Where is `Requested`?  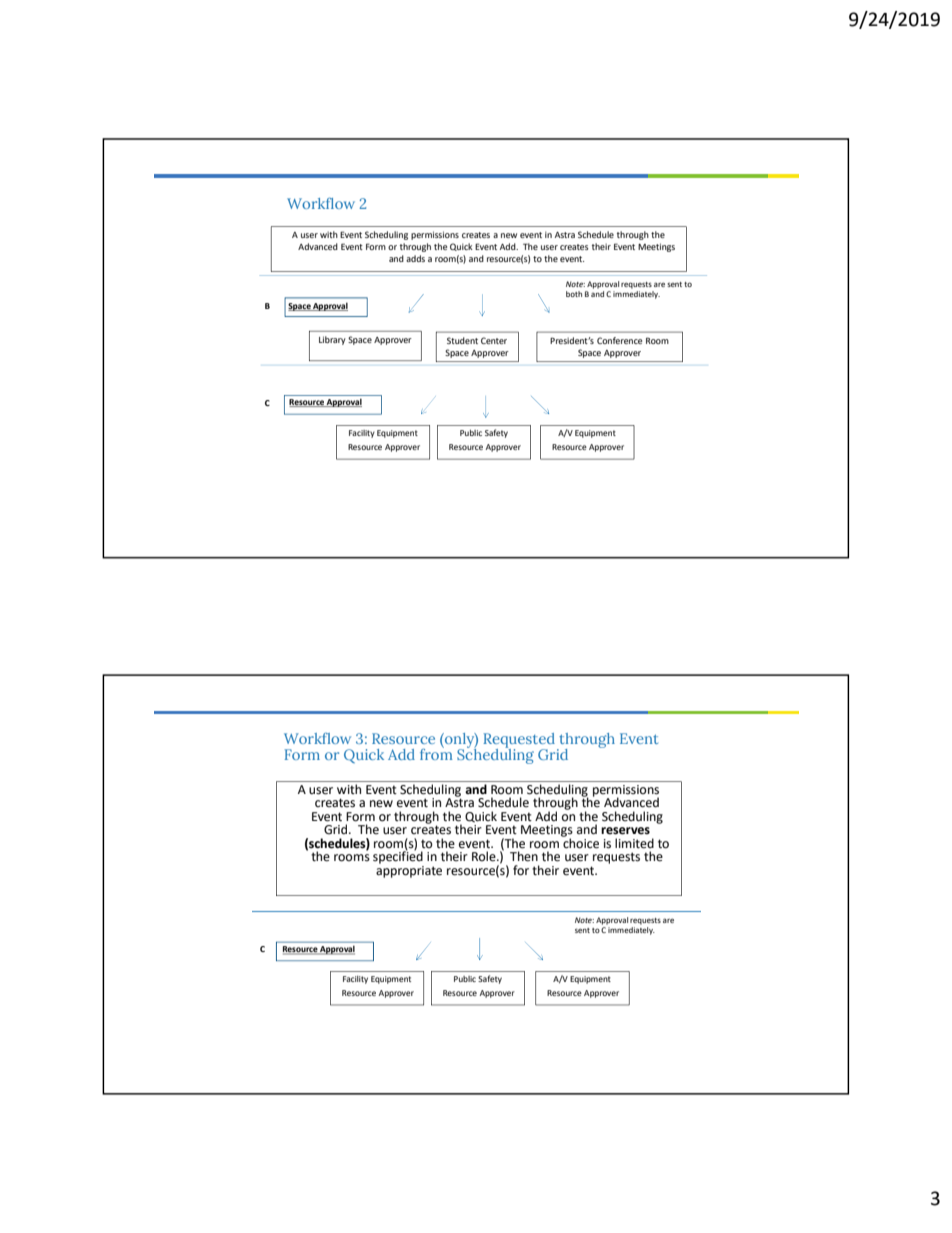
Requested is located at coordinates (519, 741).
